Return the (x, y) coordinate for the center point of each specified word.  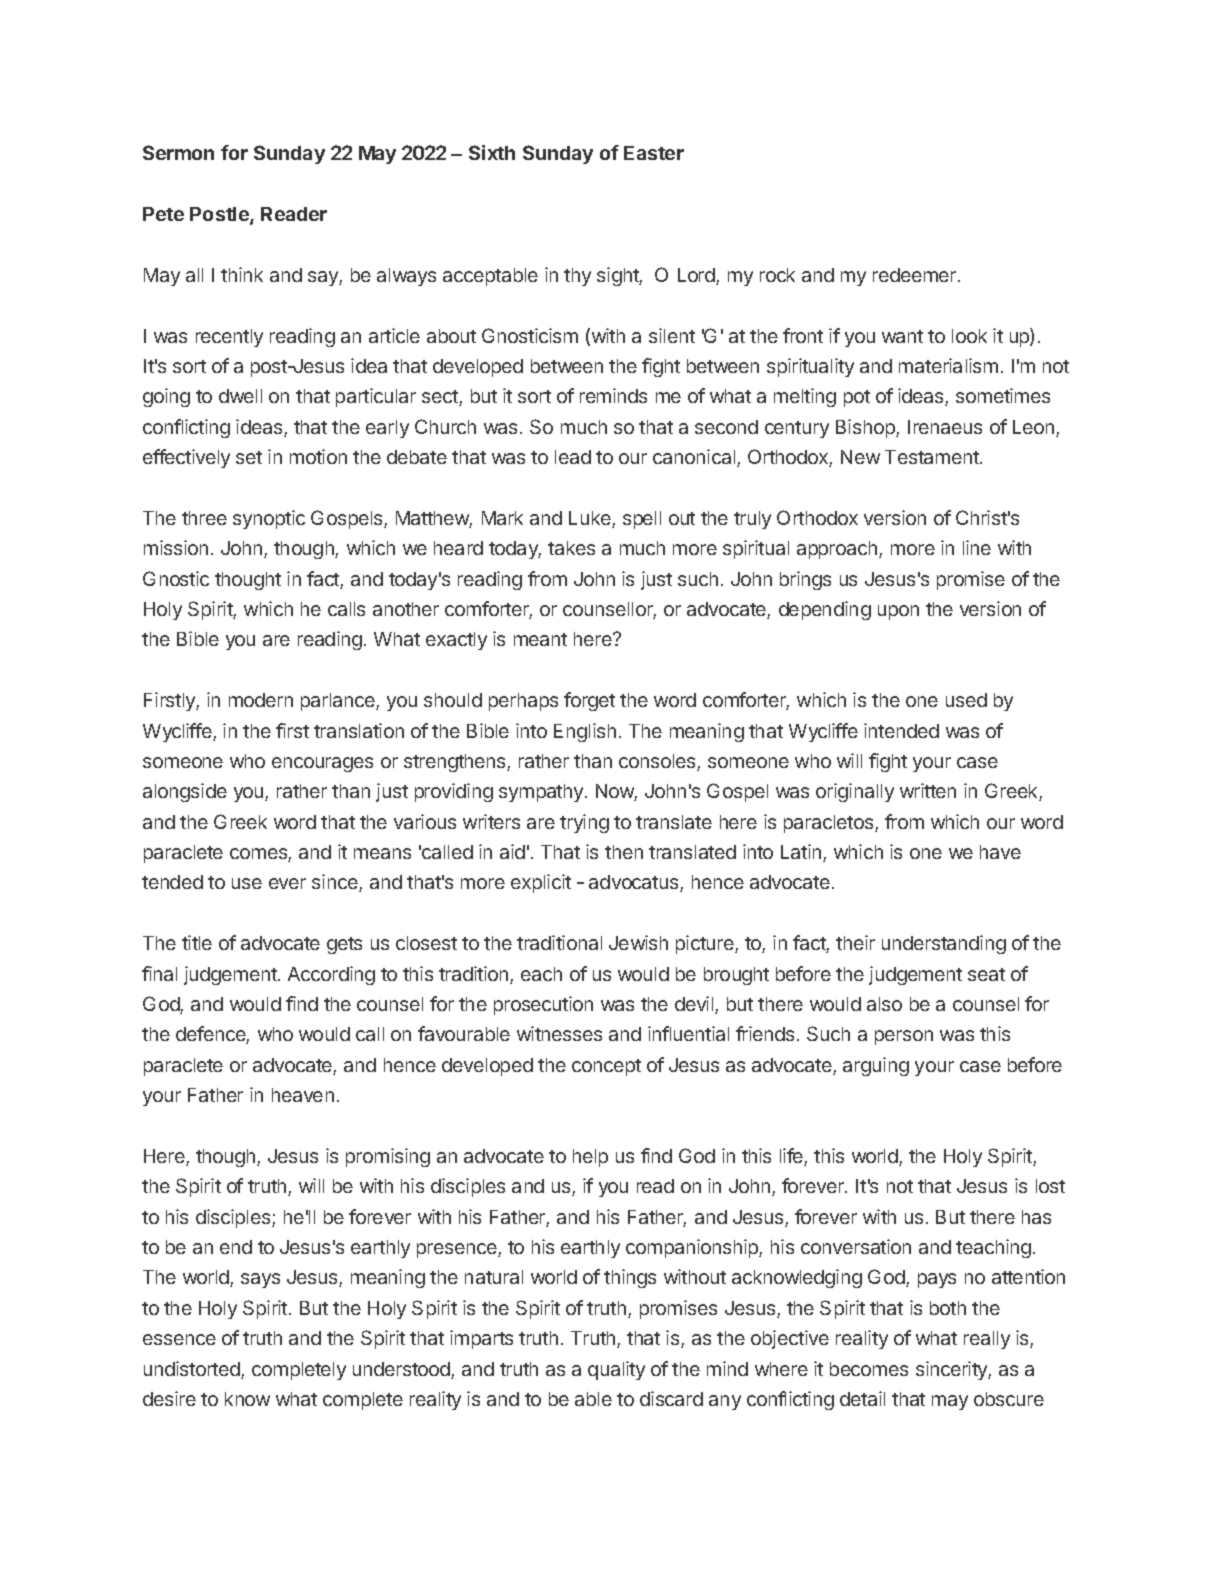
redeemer (916, 275)
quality (616, 1370)
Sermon (178, 152)
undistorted (193, 1370)
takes (571, 548)
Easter (654, 153)
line (977, 547)
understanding (944, 944)
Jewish (638, 942)
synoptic (269, 519)
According (331, 975)
